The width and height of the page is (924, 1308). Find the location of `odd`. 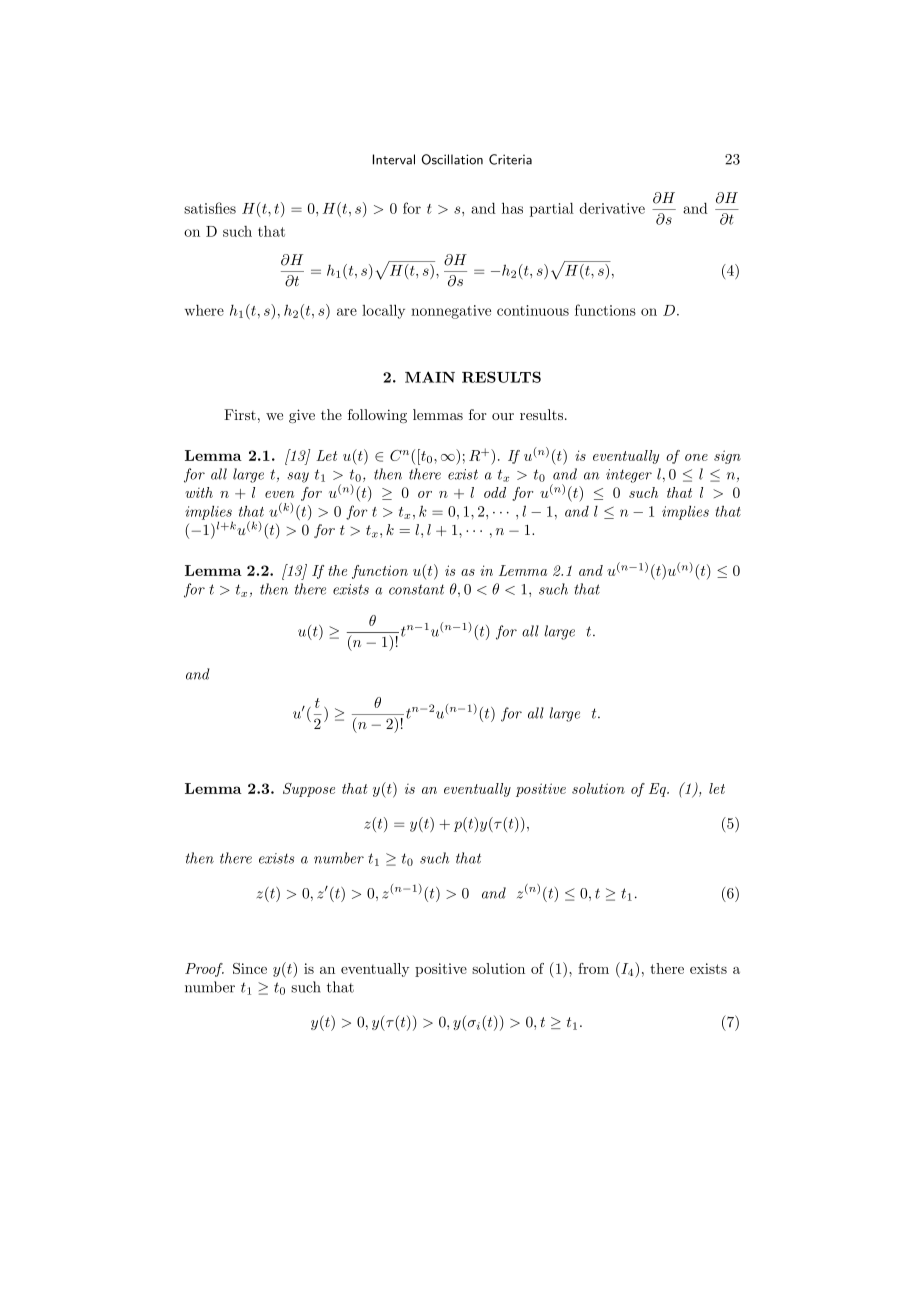

odd is located at coordinates (495, 492).
